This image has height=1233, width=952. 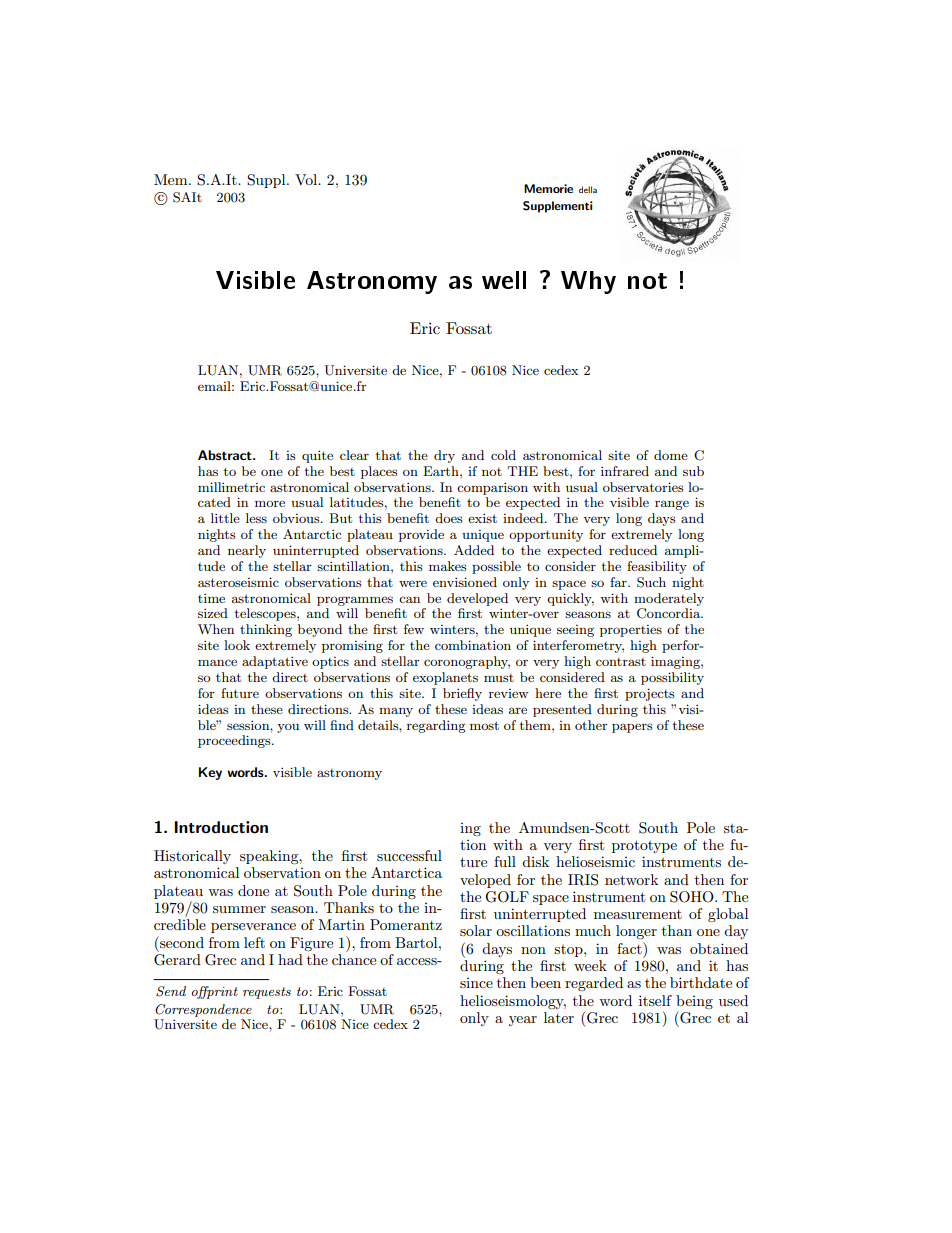 I want to click on della, so click(x=588, y=189).
